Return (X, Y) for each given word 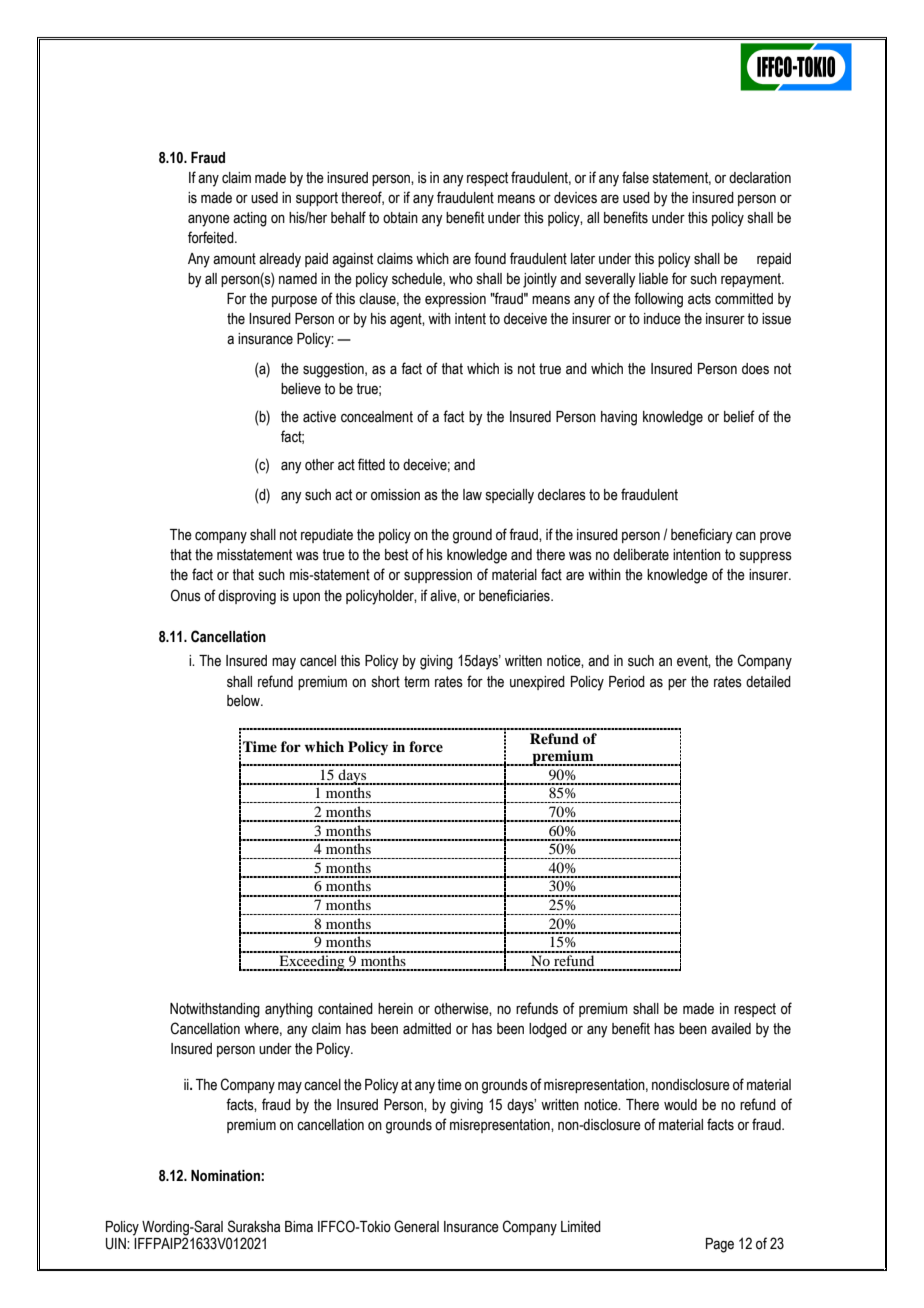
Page (720, 1245)
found (490, 258)
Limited (581, 1227)
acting (250, 219)
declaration (760, 178)
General (416, 1226)
